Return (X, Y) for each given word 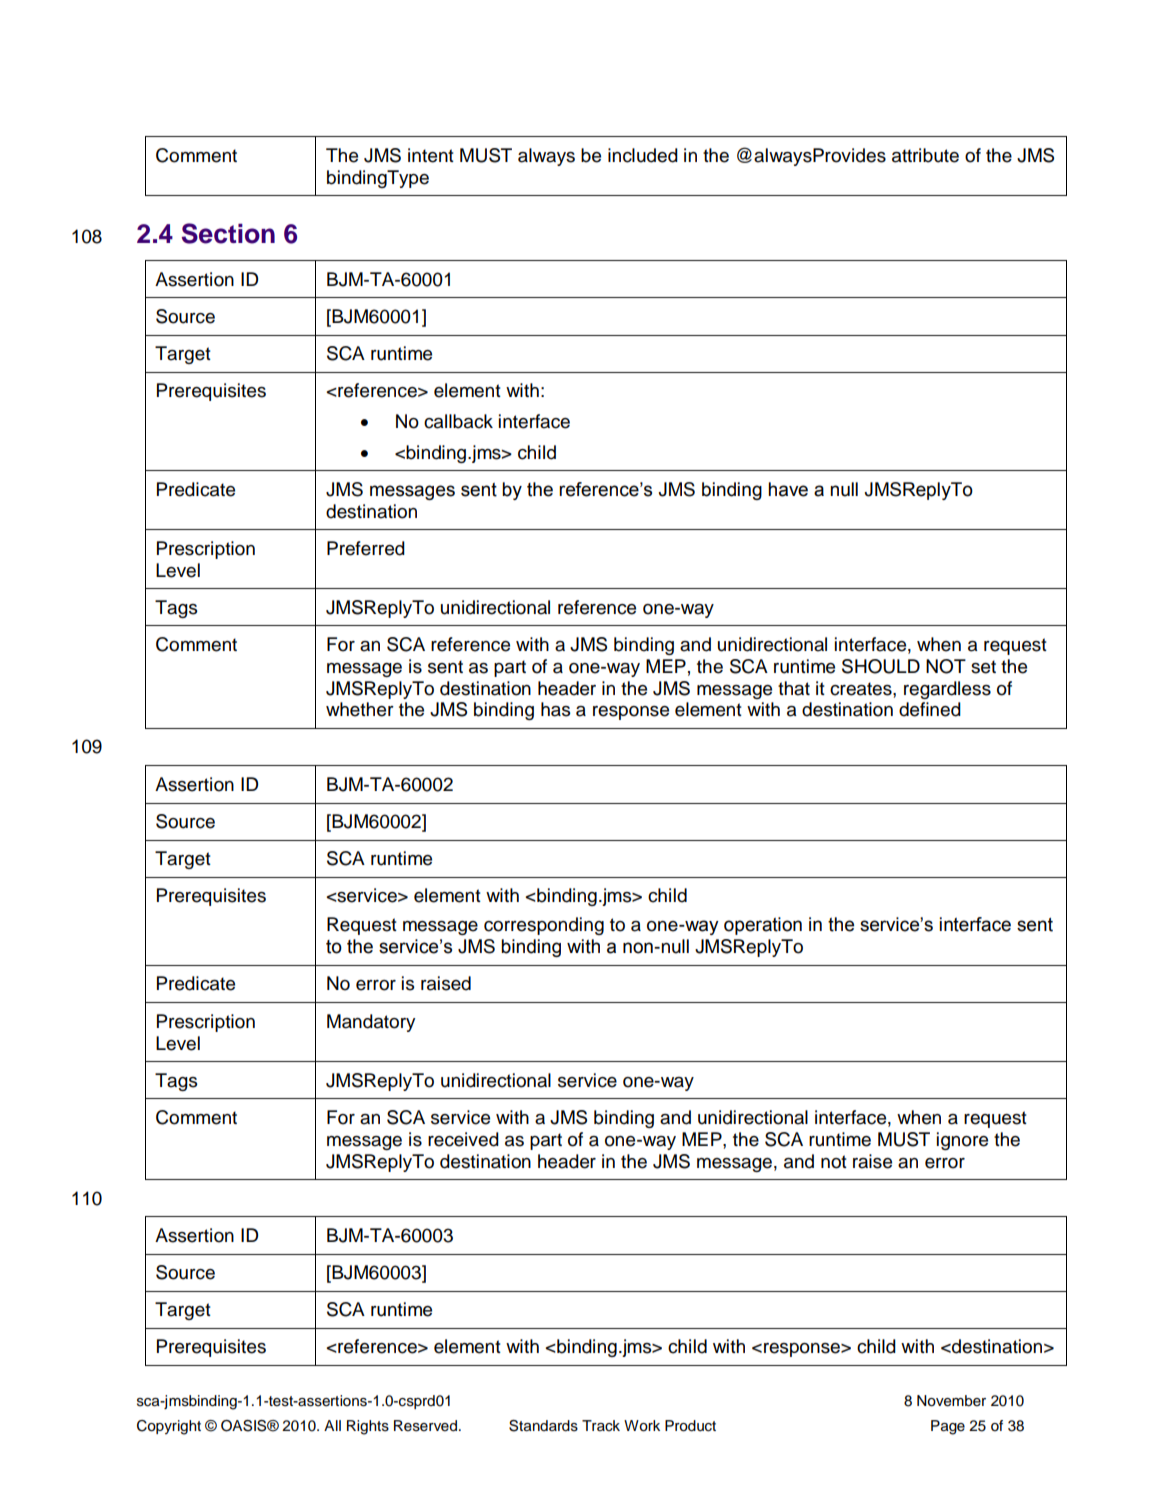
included (643, 155)
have (788, 489)
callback (458, 421)
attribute (925, 155)
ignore (962, 1141)
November (951, 1401)
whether (360, 709)
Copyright (169, 1427)
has (556, 709)
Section (228, 233)
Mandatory (371, 1023)
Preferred (366, 548)
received (463, 1139)
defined (930, 709)
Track (601, 1425)
